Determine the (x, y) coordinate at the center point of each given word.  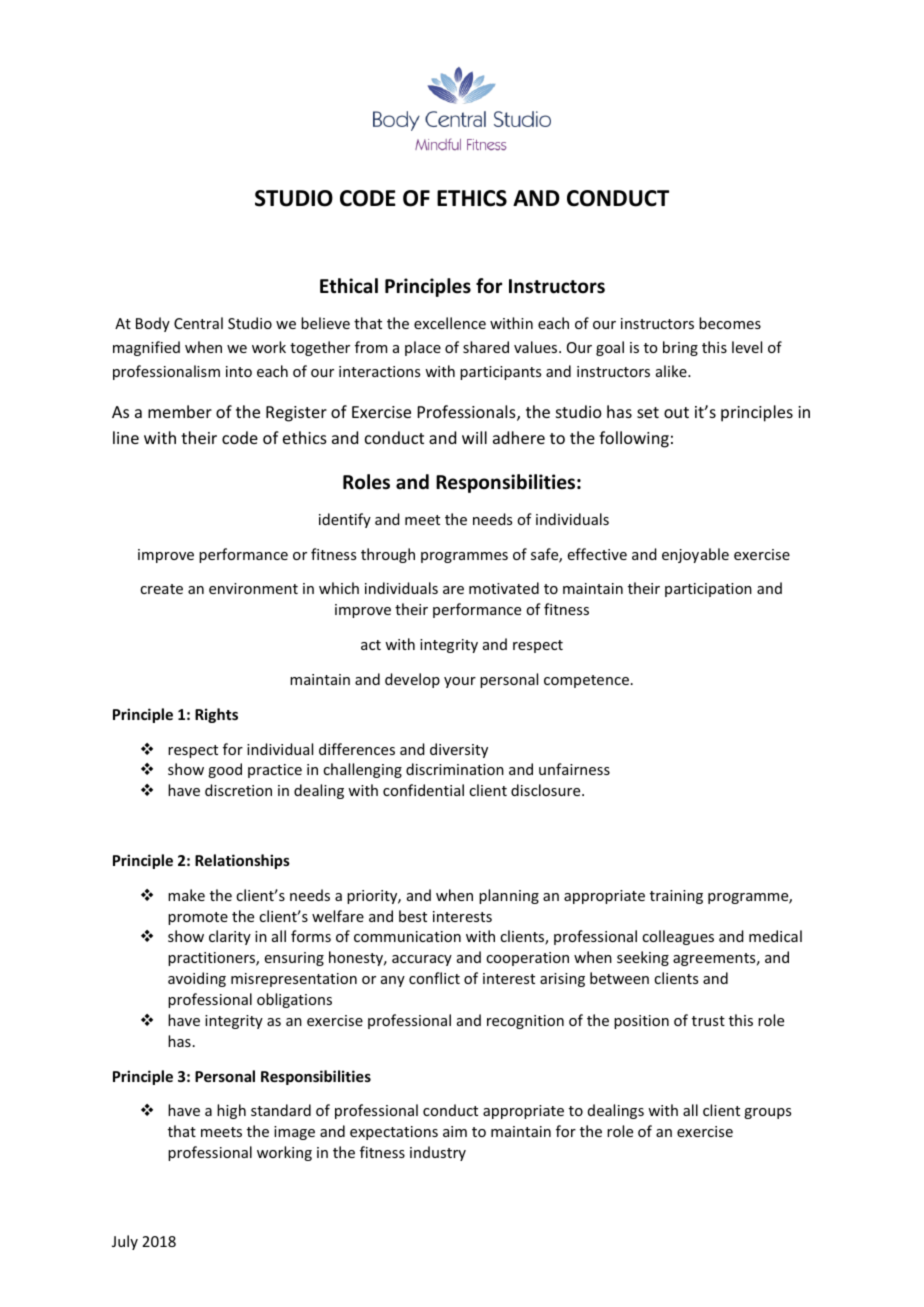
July (125, 1242)
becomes (730, 323)
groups (767, 1113)
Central (198, 323)
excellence (450, 323)
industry (438, 1153)
